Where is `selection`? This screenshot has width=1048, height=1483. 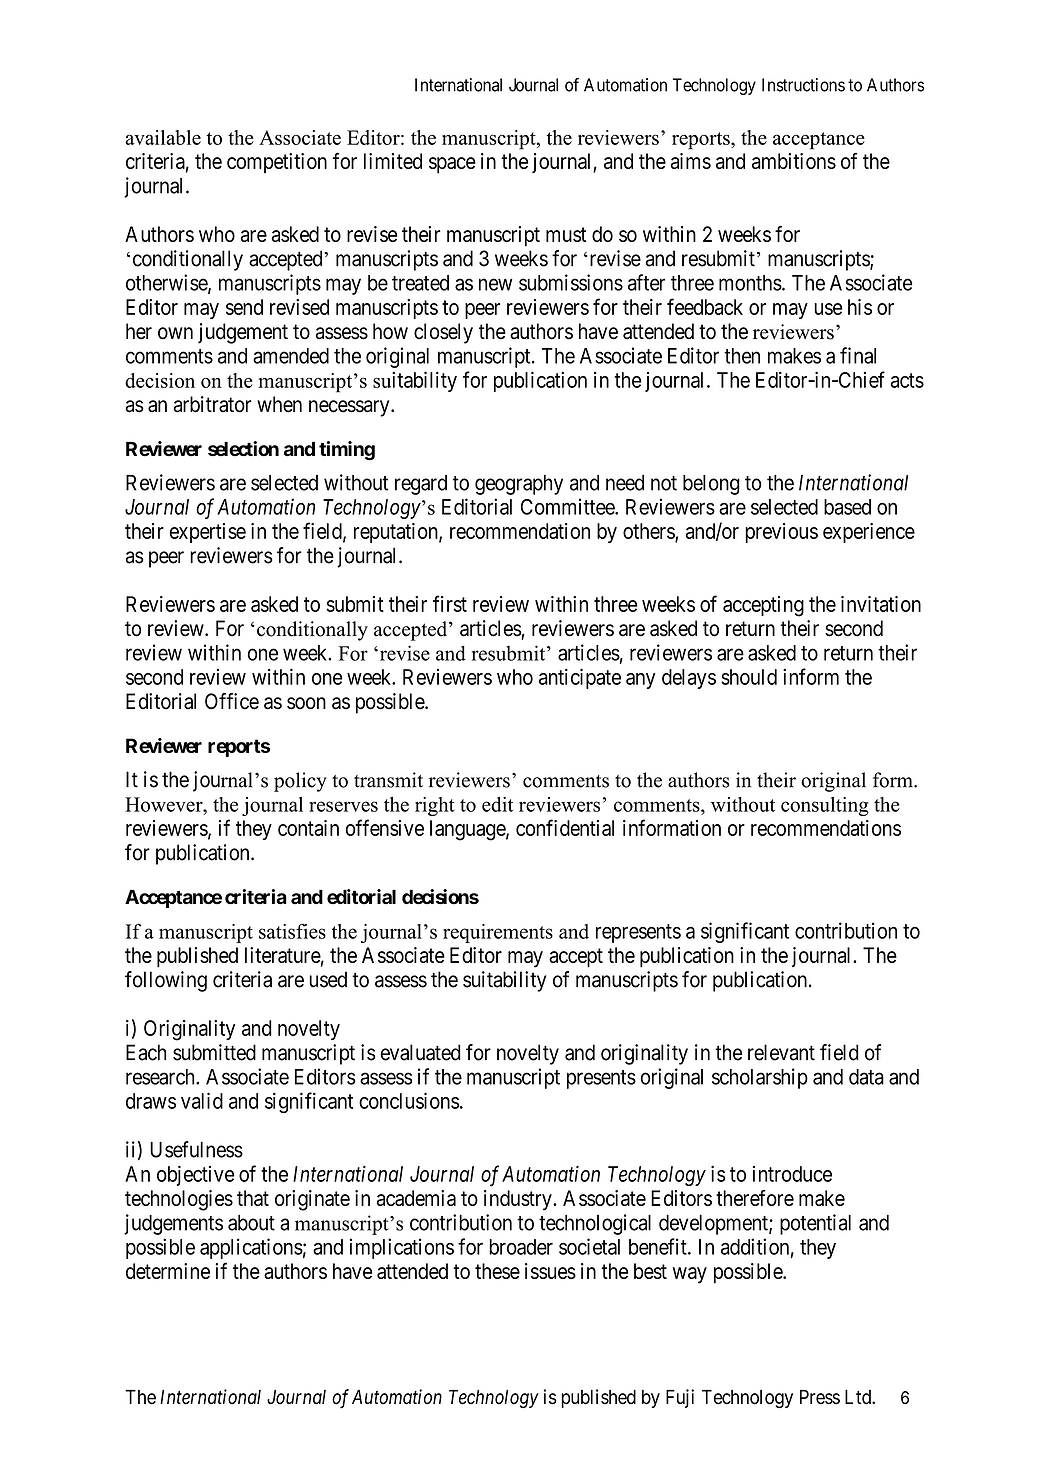 selection is located at coordinates (243, 449).
